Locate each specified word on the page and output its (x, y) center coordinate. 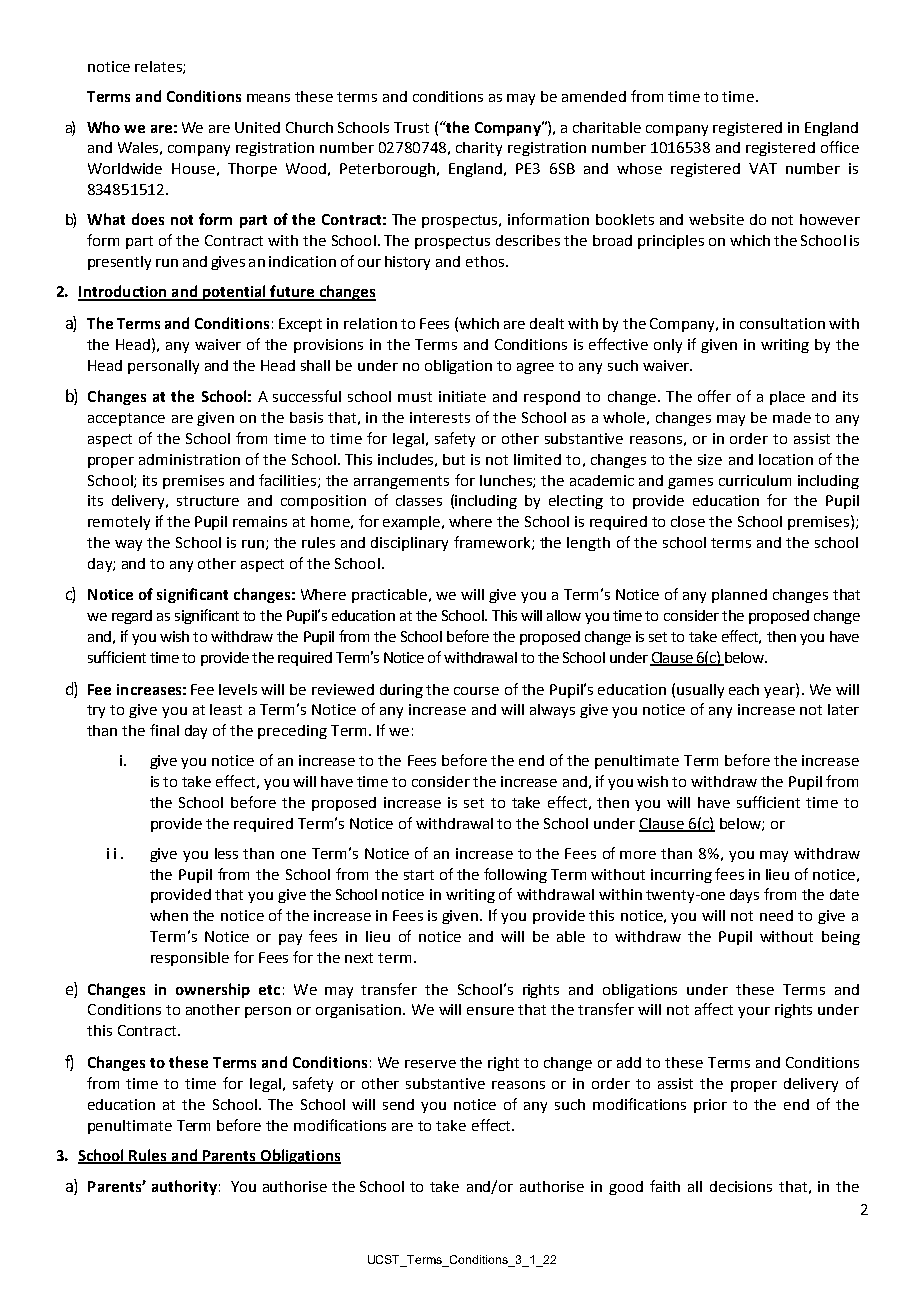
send (398, 1104)
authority (184, 1187)
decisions (741, 1186)
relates (159, 67)
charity (479, 149)
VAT (763, 168)
